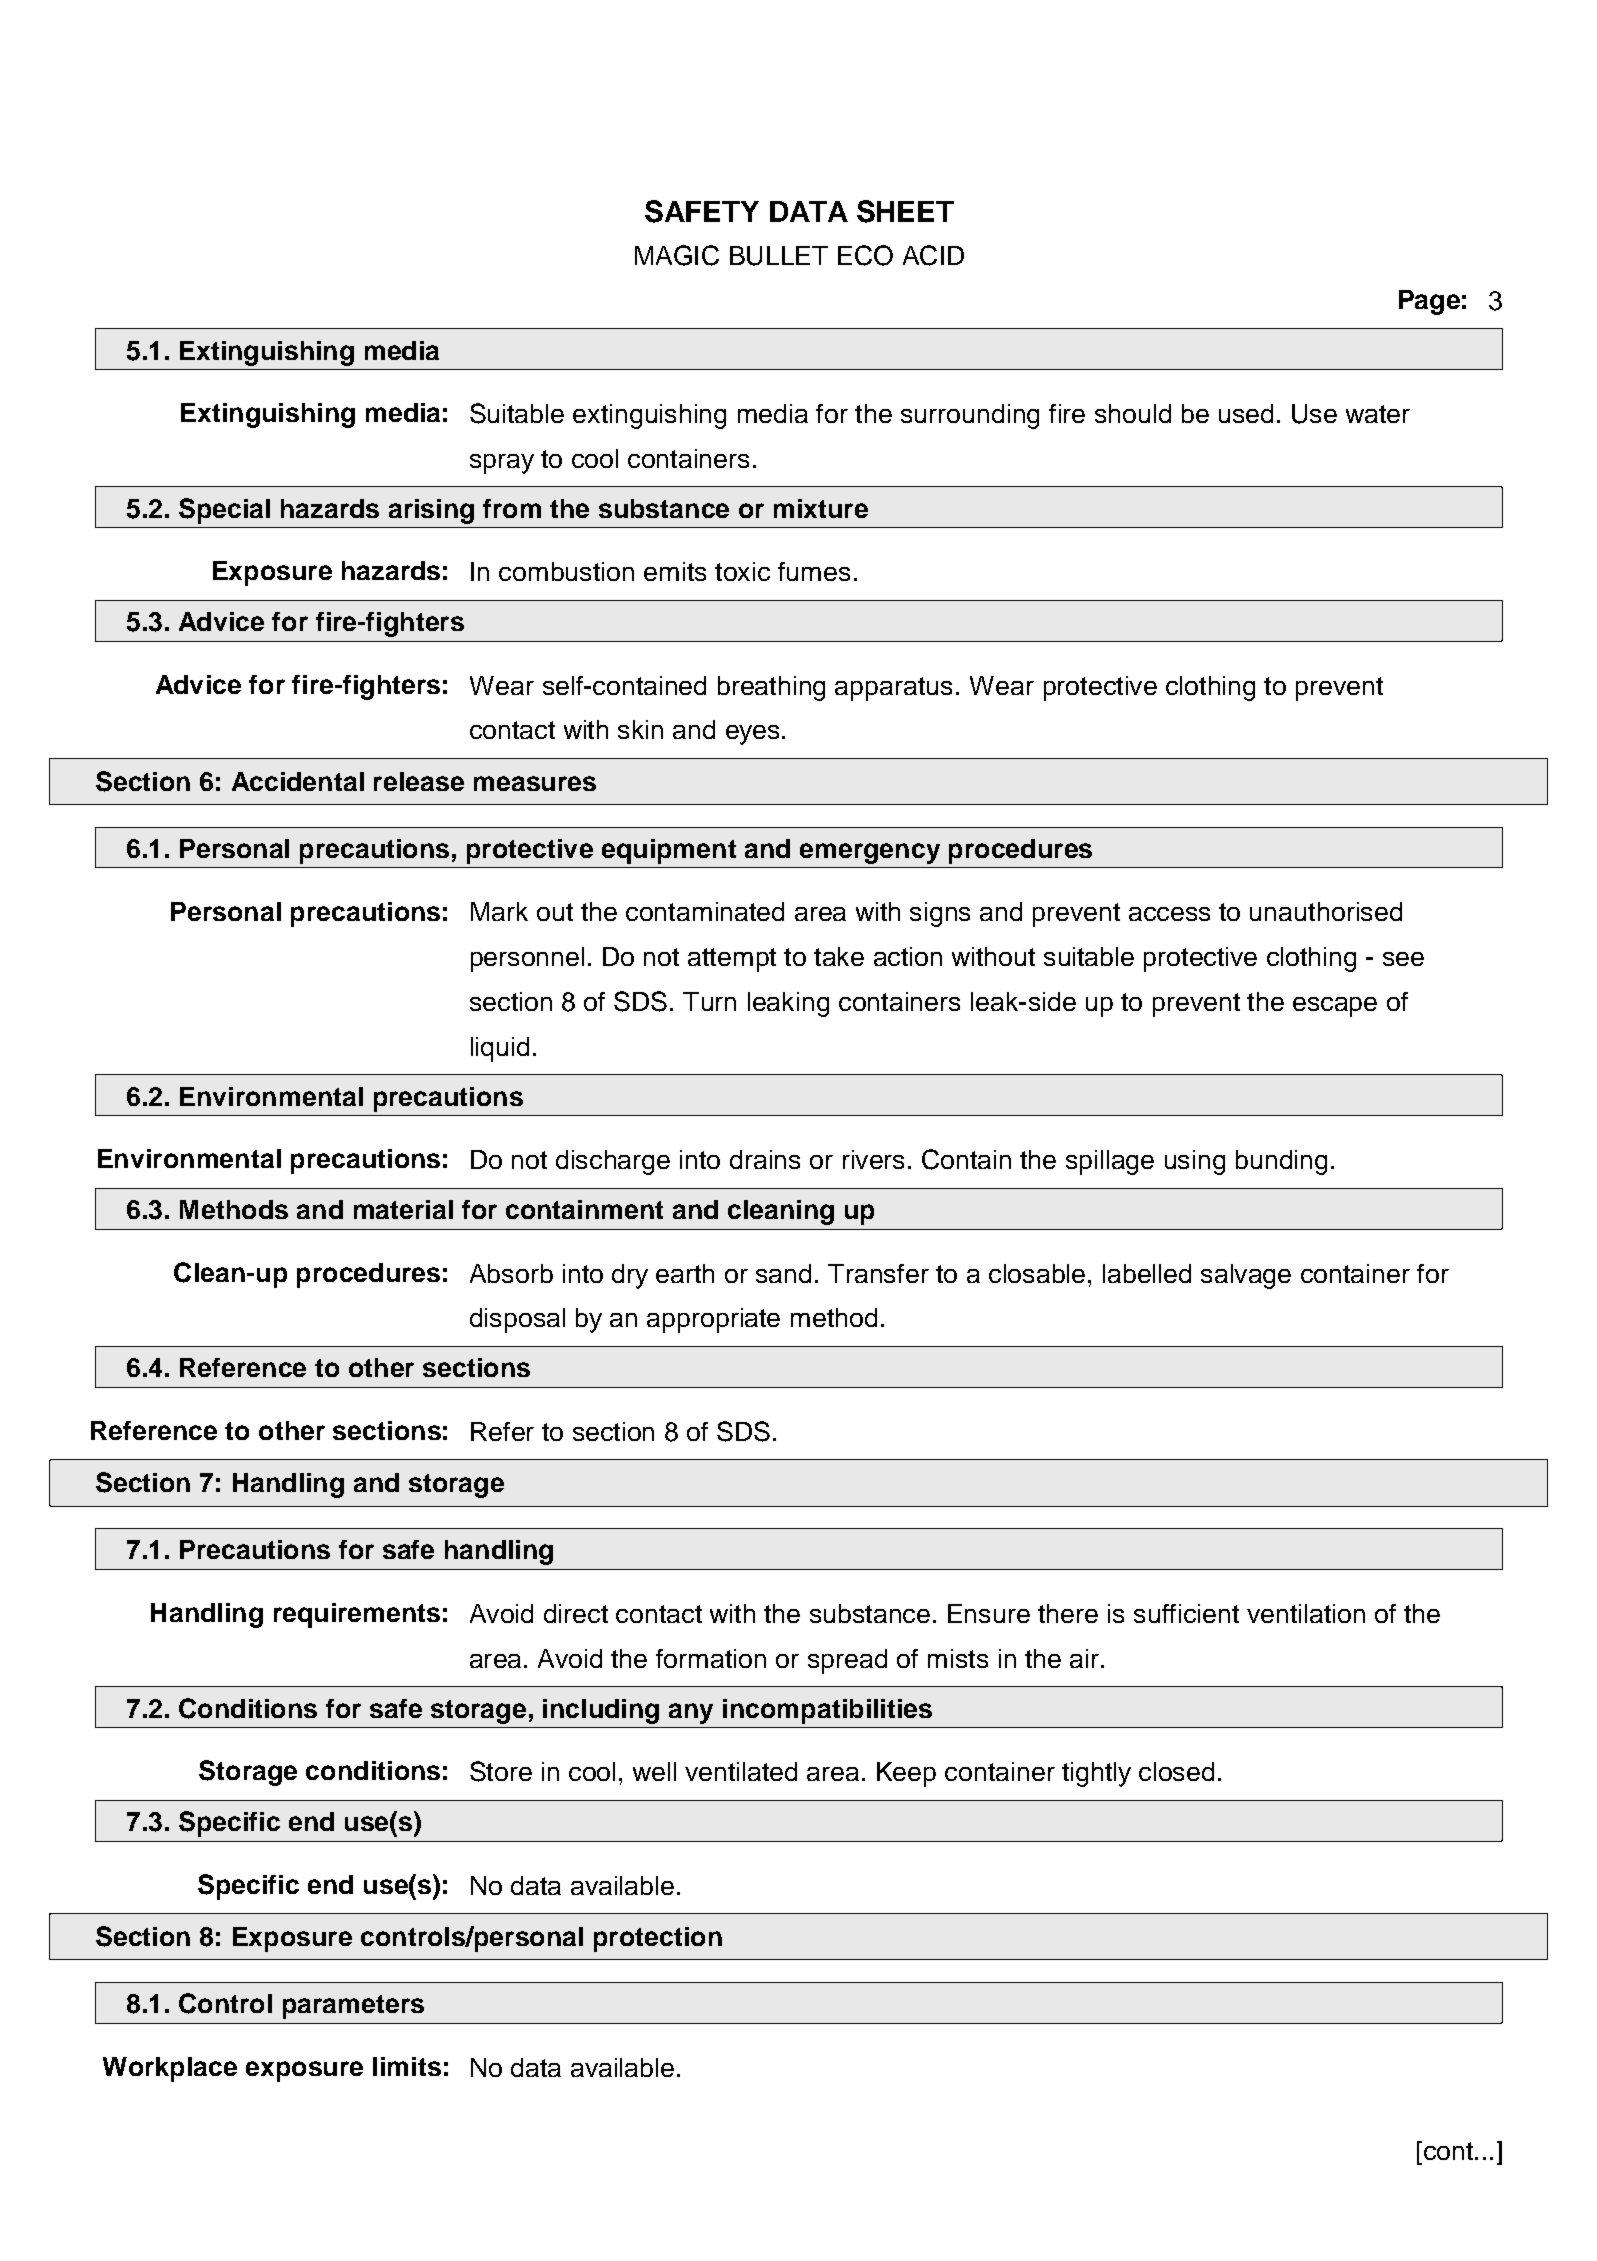 This screenshot has width=1597, height=2261. What do you see at coordinates (353, 2007) in the screenshot?
I see `parameters` at bounding box center [353, 2007].
